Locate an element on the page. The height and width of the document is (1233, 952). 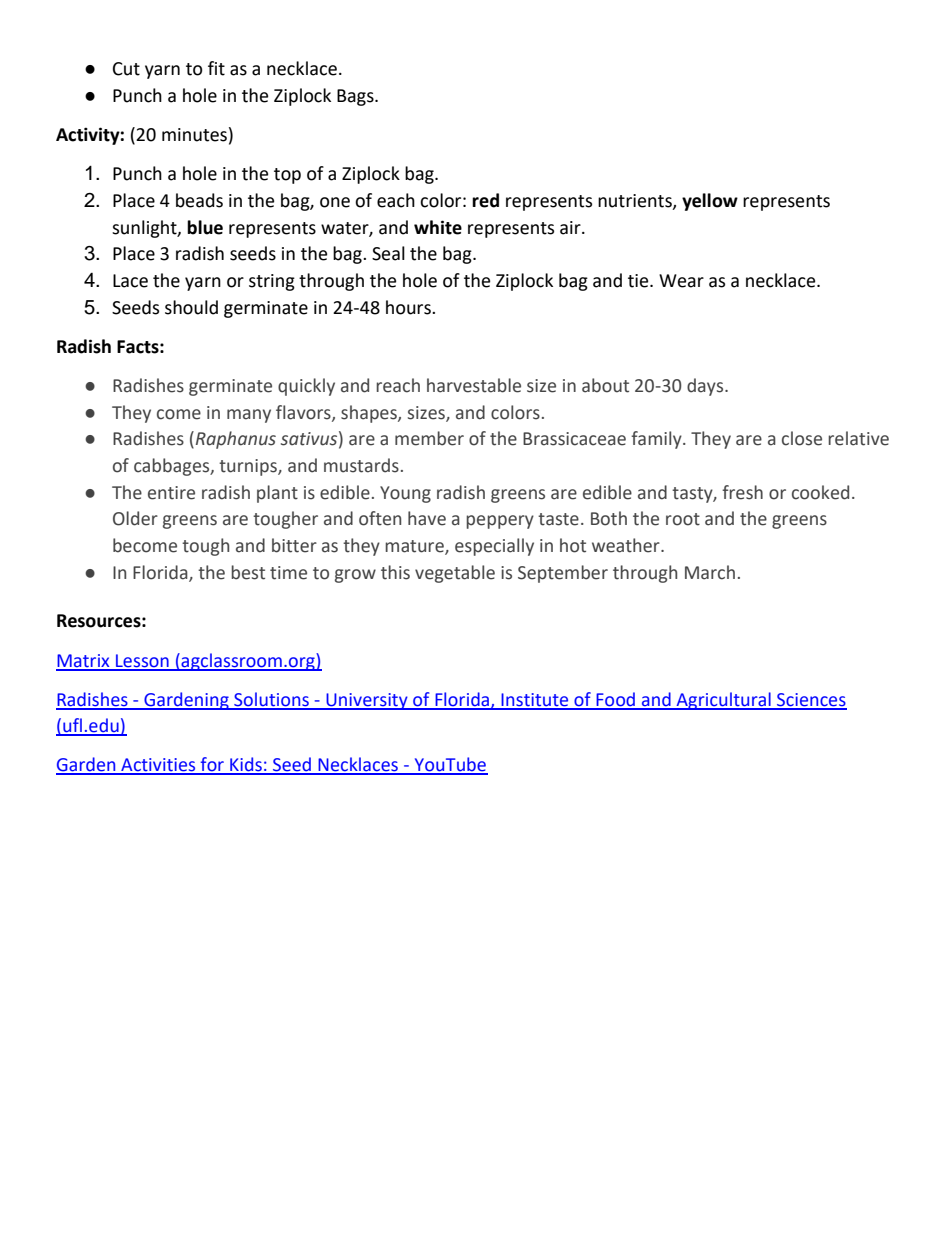
vegetable is located at coordinates (455, 574).
